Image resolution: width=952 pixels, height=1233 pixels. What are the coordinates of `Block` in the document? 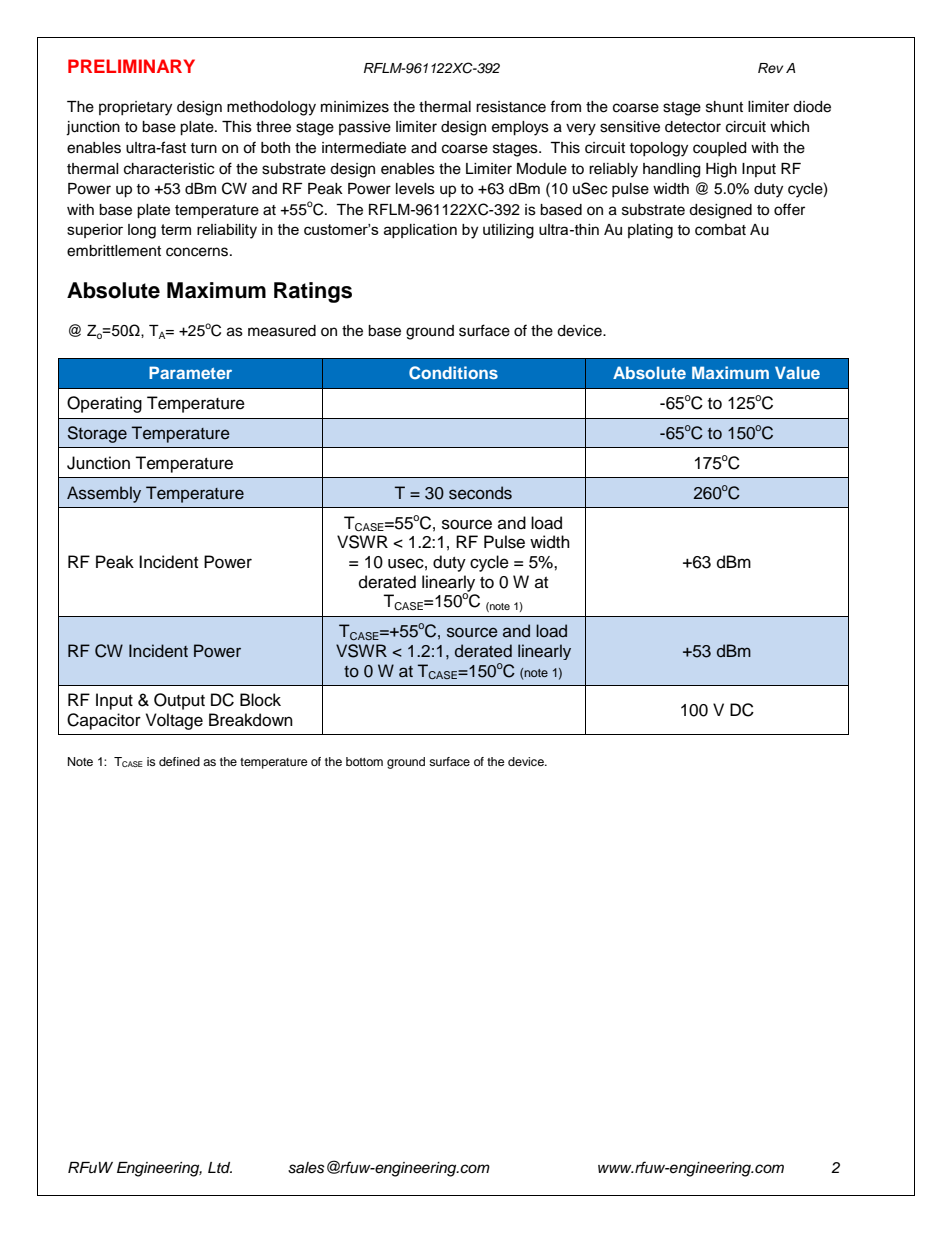 It's located at (260, 700).
